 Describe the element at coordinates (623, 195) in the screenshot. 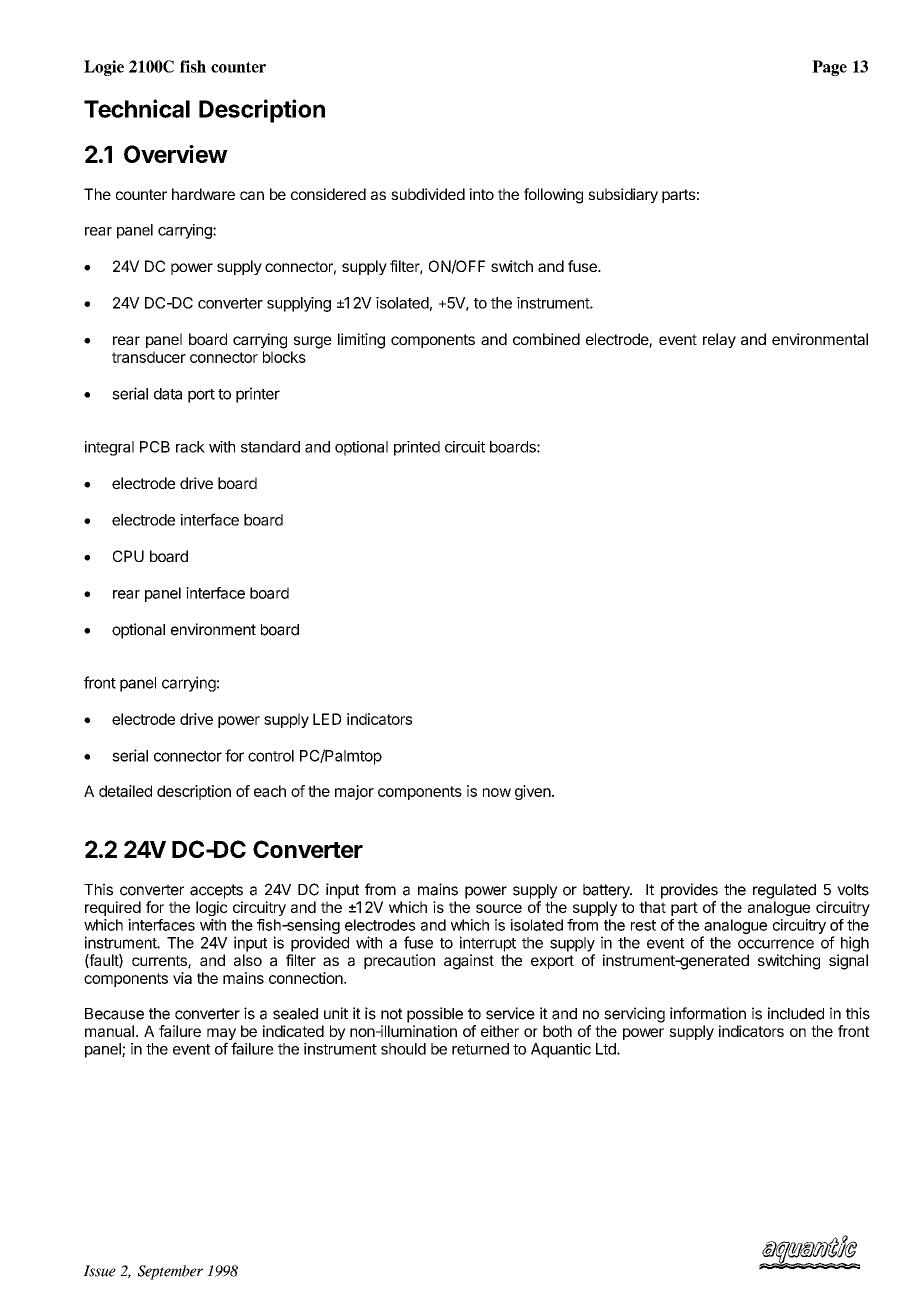

I see `subsidiary` at that location.
